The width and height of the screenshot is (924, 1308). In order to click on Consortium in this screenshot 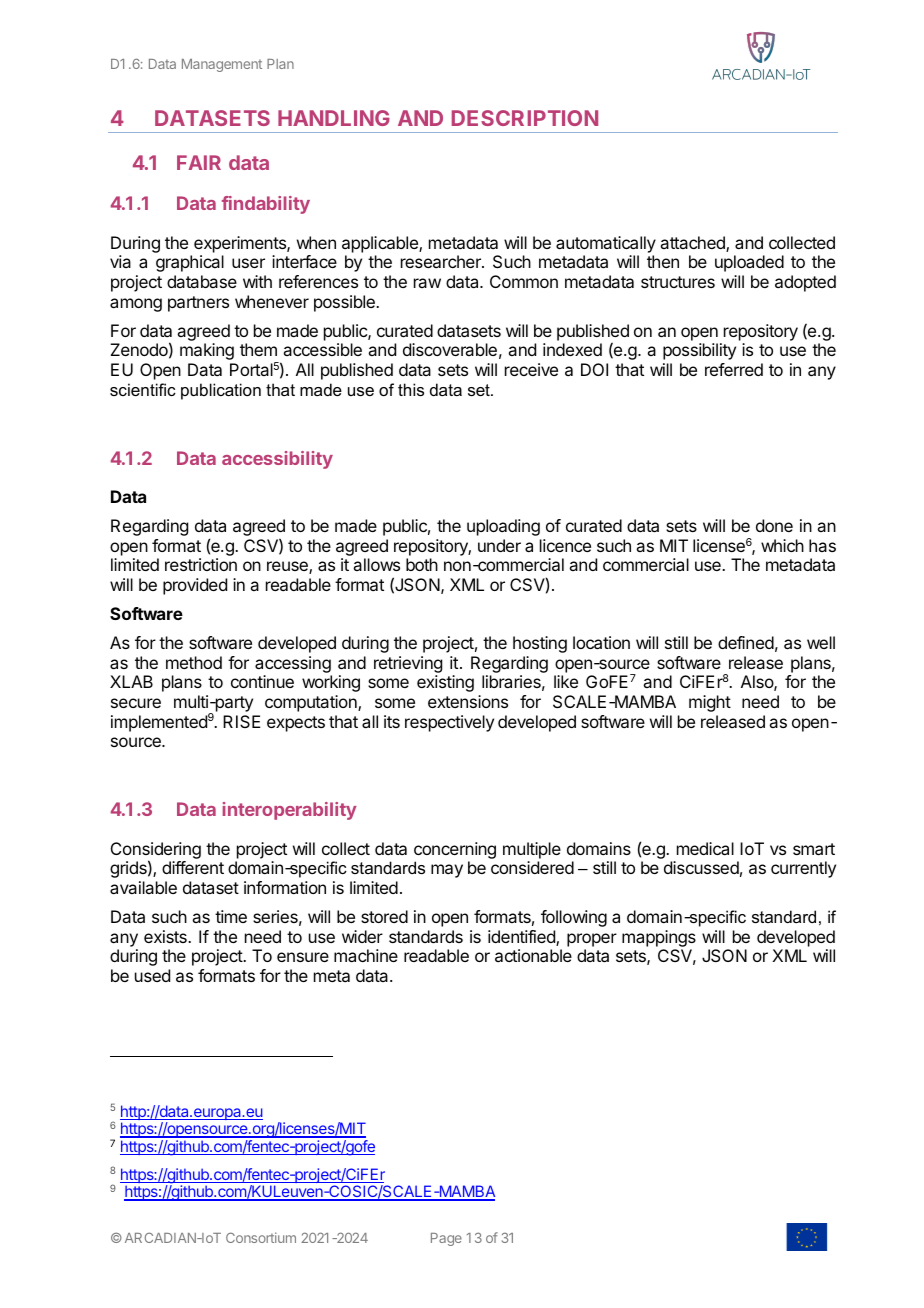, I will do `click(261, 1237)`.
